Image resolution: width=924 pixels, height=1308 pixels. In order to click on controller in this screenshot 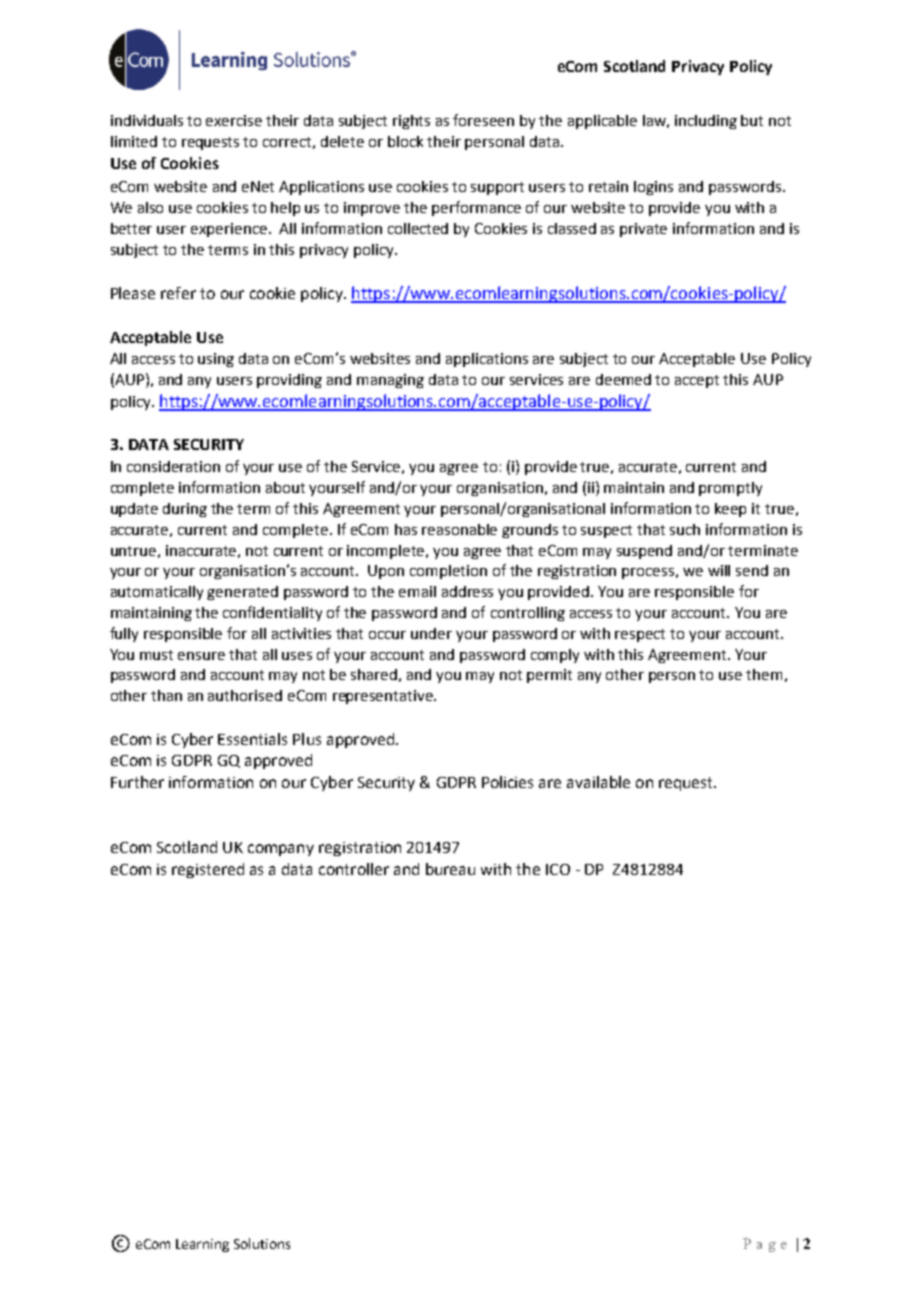, I will do `click(354, 869)`.
